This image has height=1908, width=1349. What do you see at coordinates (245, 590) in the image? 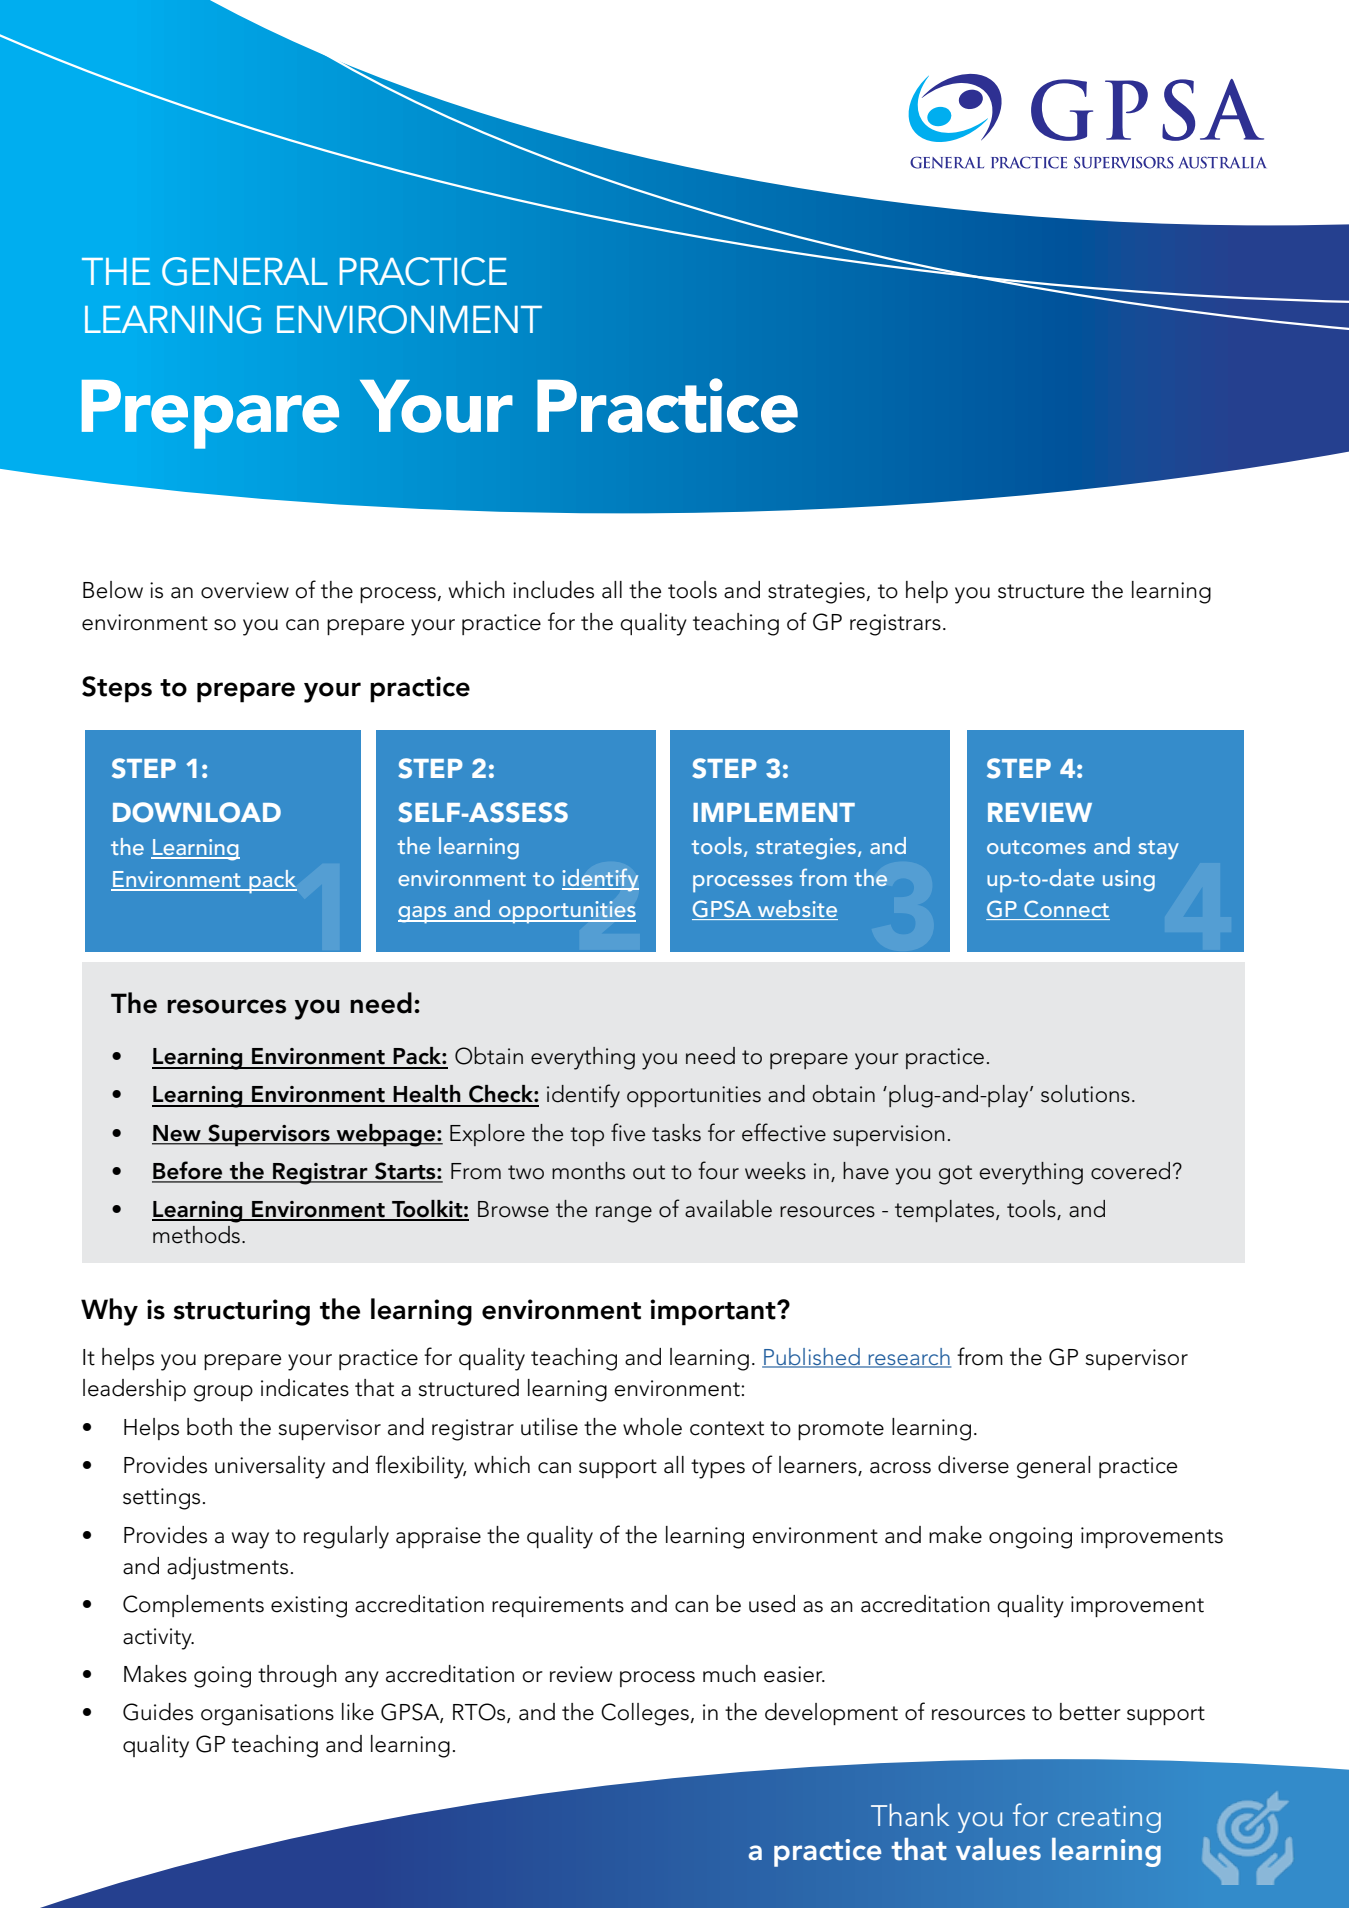
I see `overview` at bounding box center [245, 590].
